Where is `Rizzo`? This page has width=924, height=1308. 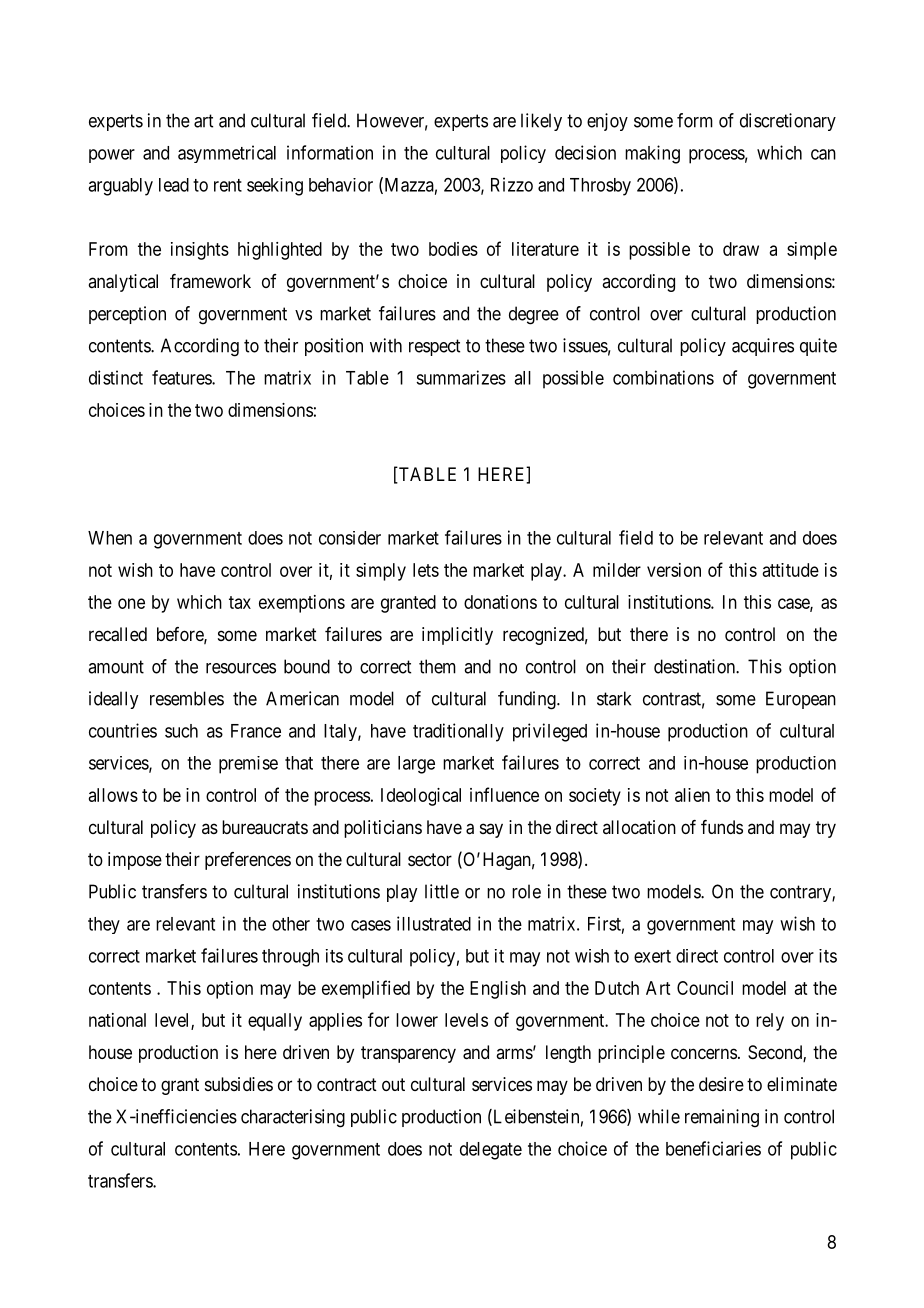
Rizzo is located at coordinates (512, 184).
